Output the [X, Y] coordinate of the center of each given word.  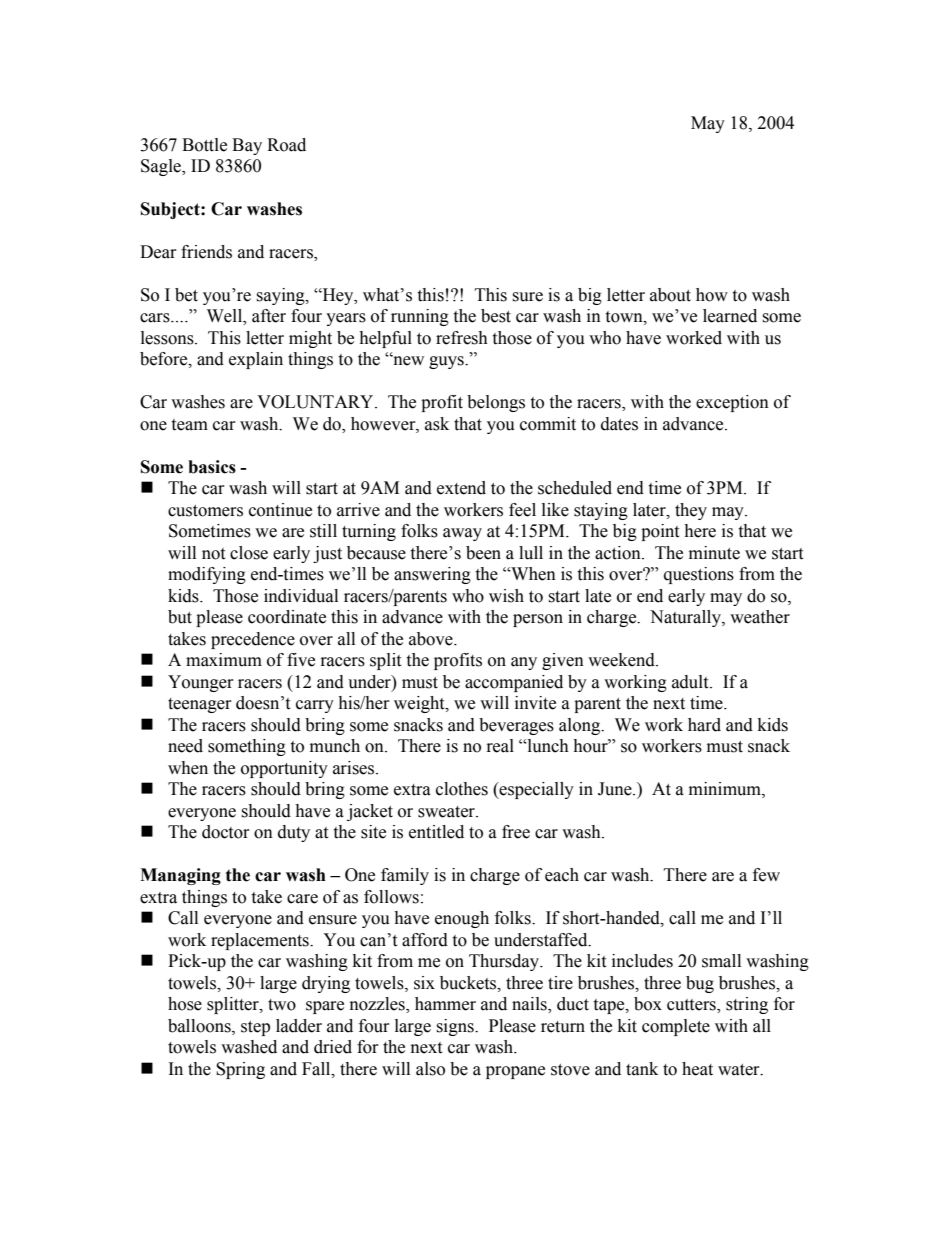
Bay [247, 146]
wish [506, 596]
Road [286, 145]
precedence [253, 640]
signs [456, 1027]
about [670, 295]
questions [699, 575]
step [255, 1028]
